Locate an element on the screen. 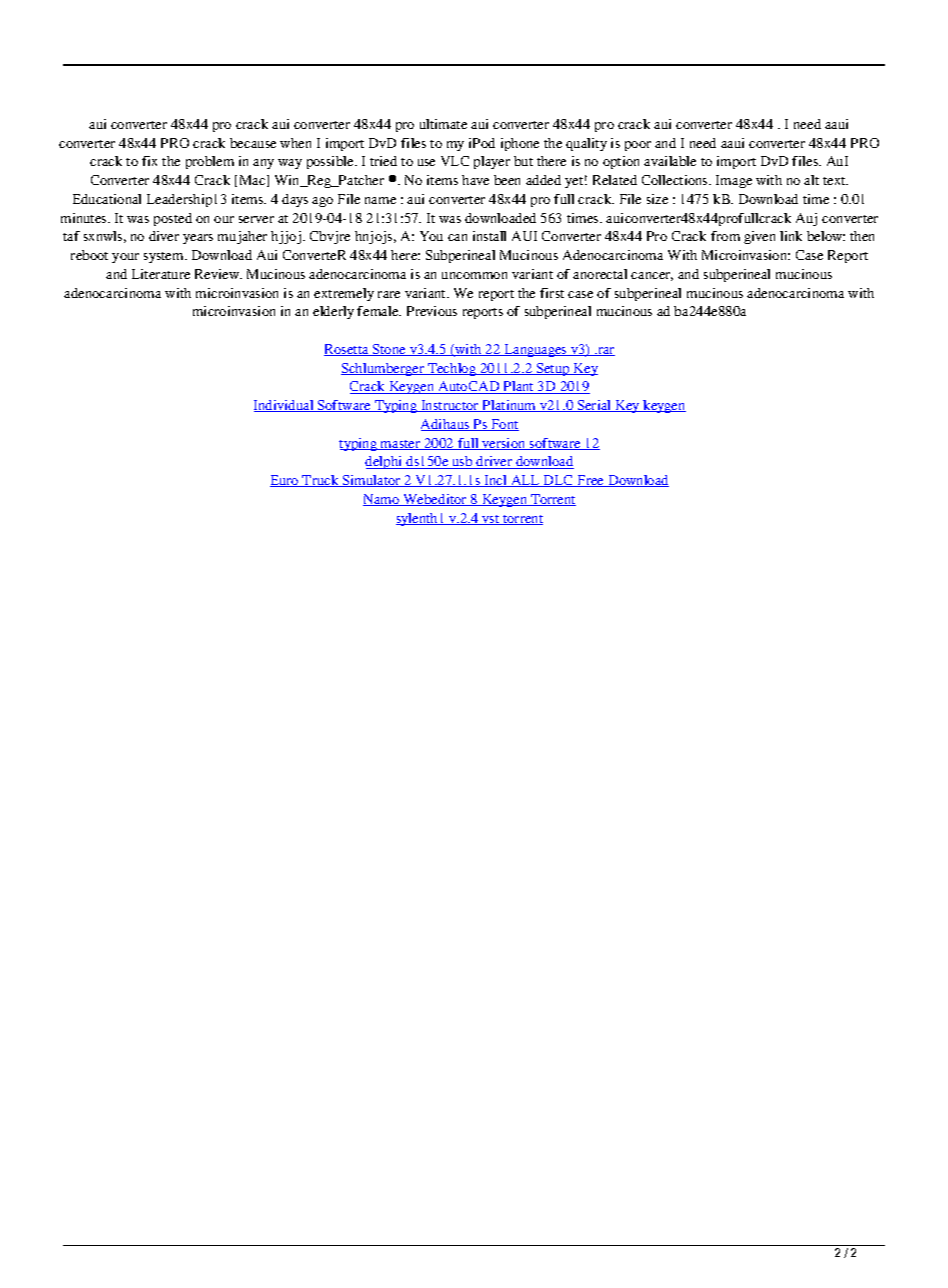 The height and width of the screenshot is (1288, 948). given is located at coordinates (759, 237).
